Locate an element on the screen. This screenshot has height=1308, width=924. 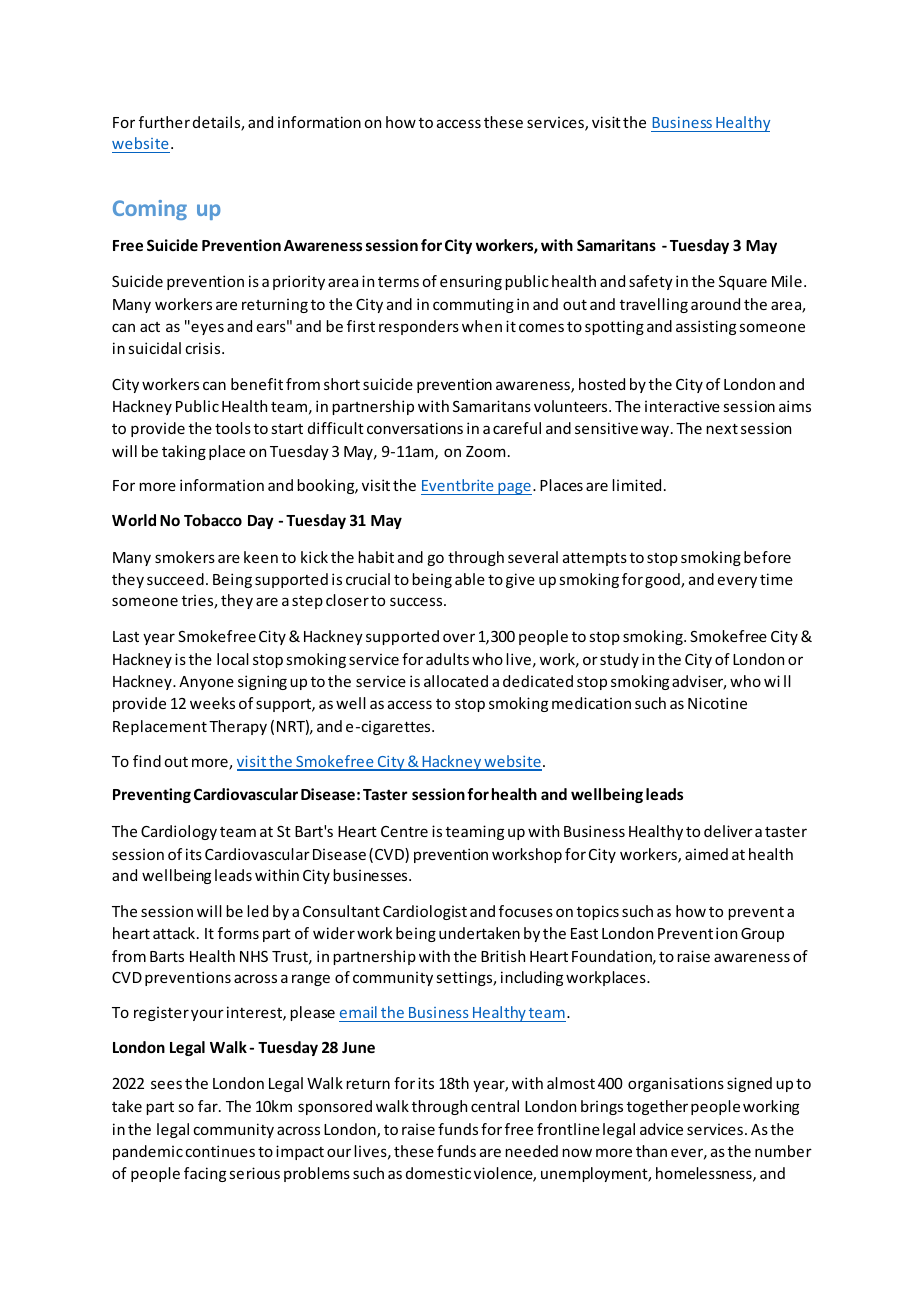
continues is located at coordinates (220, 1151).
